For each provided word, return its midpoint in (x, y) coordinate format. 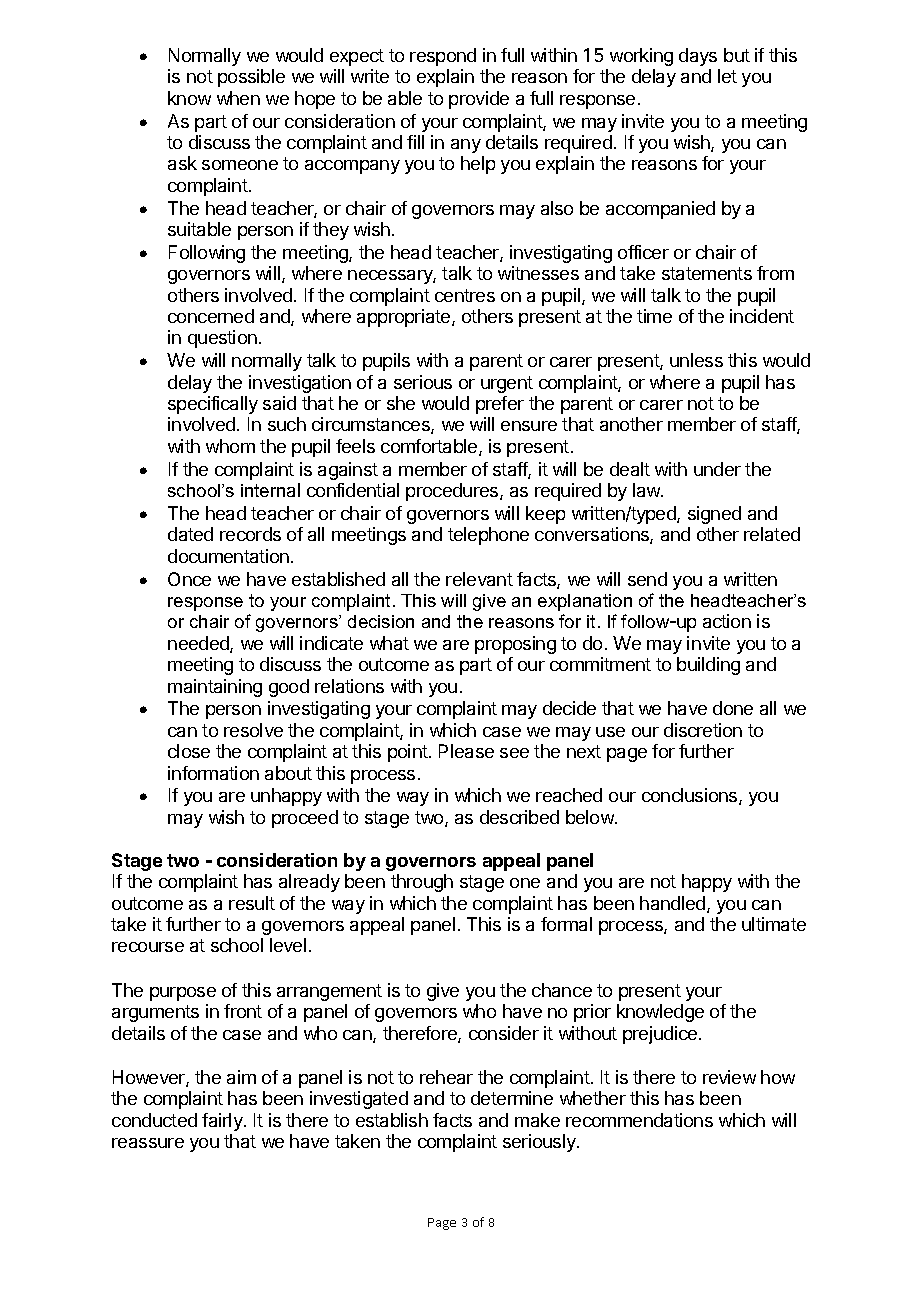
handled (674, 904)
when (238, 98)
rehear (446, 1077)
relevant (479, 579)
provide (479, 100)
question (222, 339)
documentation (228, 556)
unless (696, 360)
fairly (223, 1122)
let (727, 76)
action (727, 621)
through (422, 883)
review (729, 1077)
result (252, 903)
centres (465, 295)
